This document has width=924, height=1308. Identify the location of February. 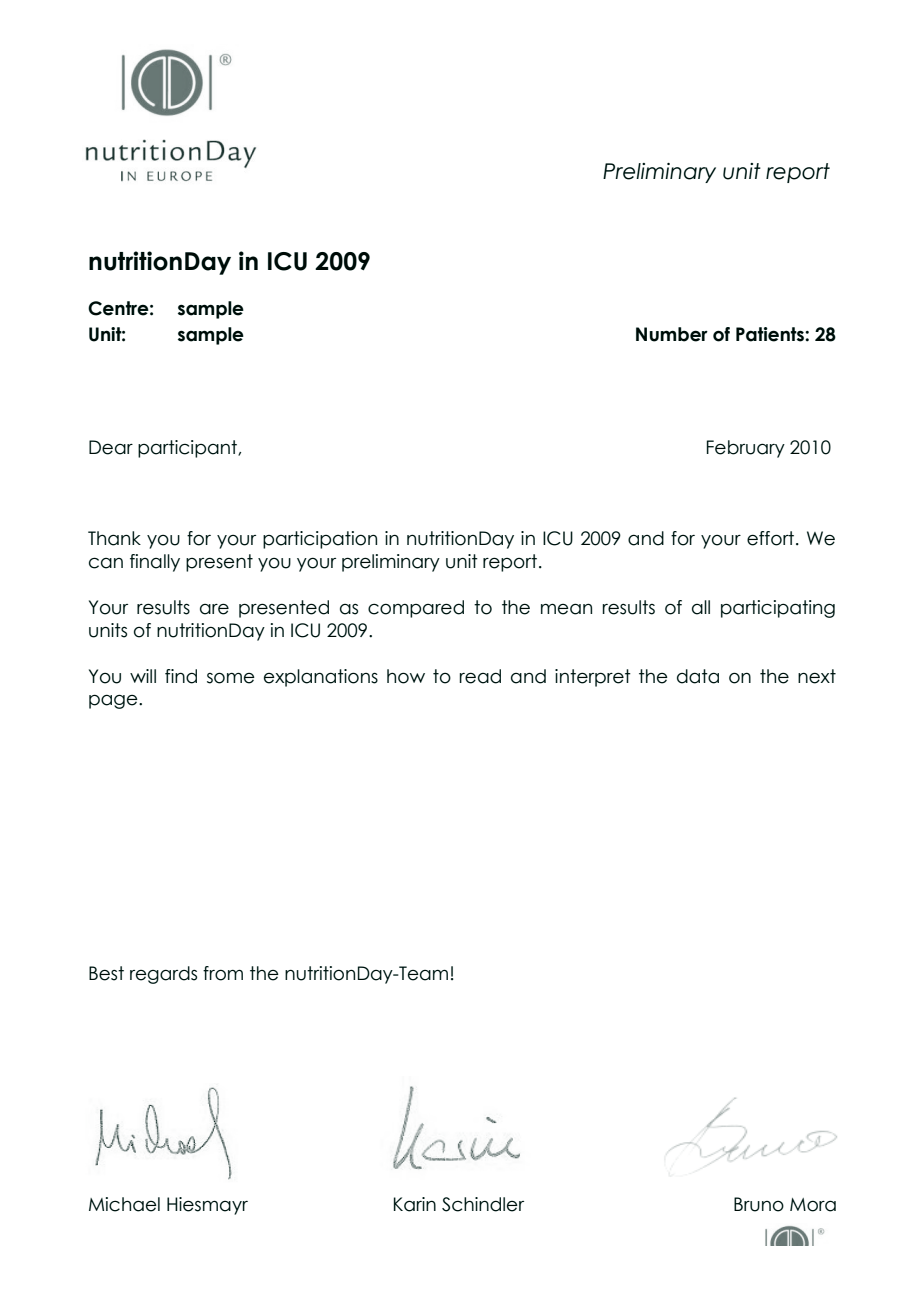
(746, 449).
